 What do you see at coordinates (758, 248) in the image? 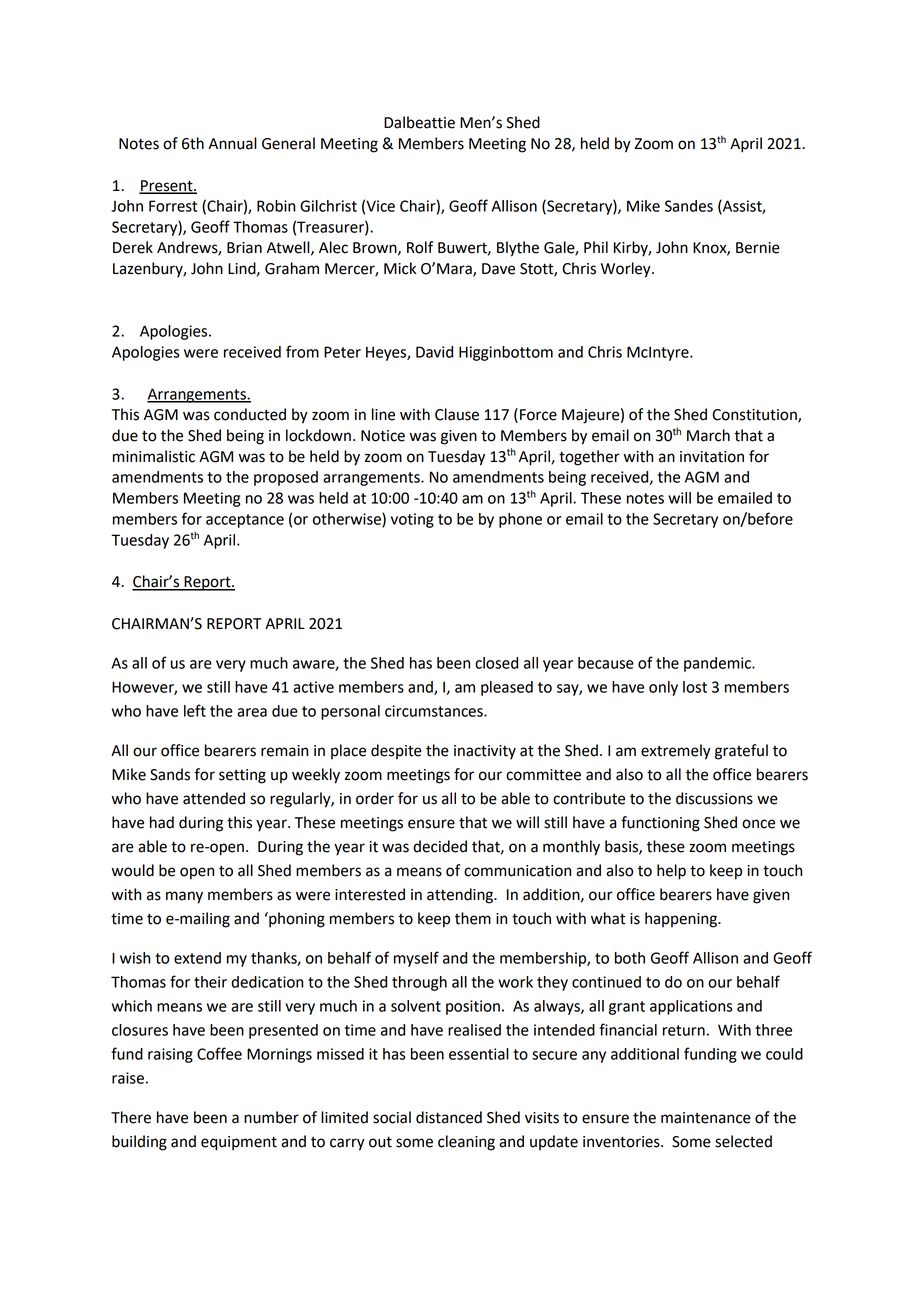
I see `Bernie` at bounding box center [758, 248].
